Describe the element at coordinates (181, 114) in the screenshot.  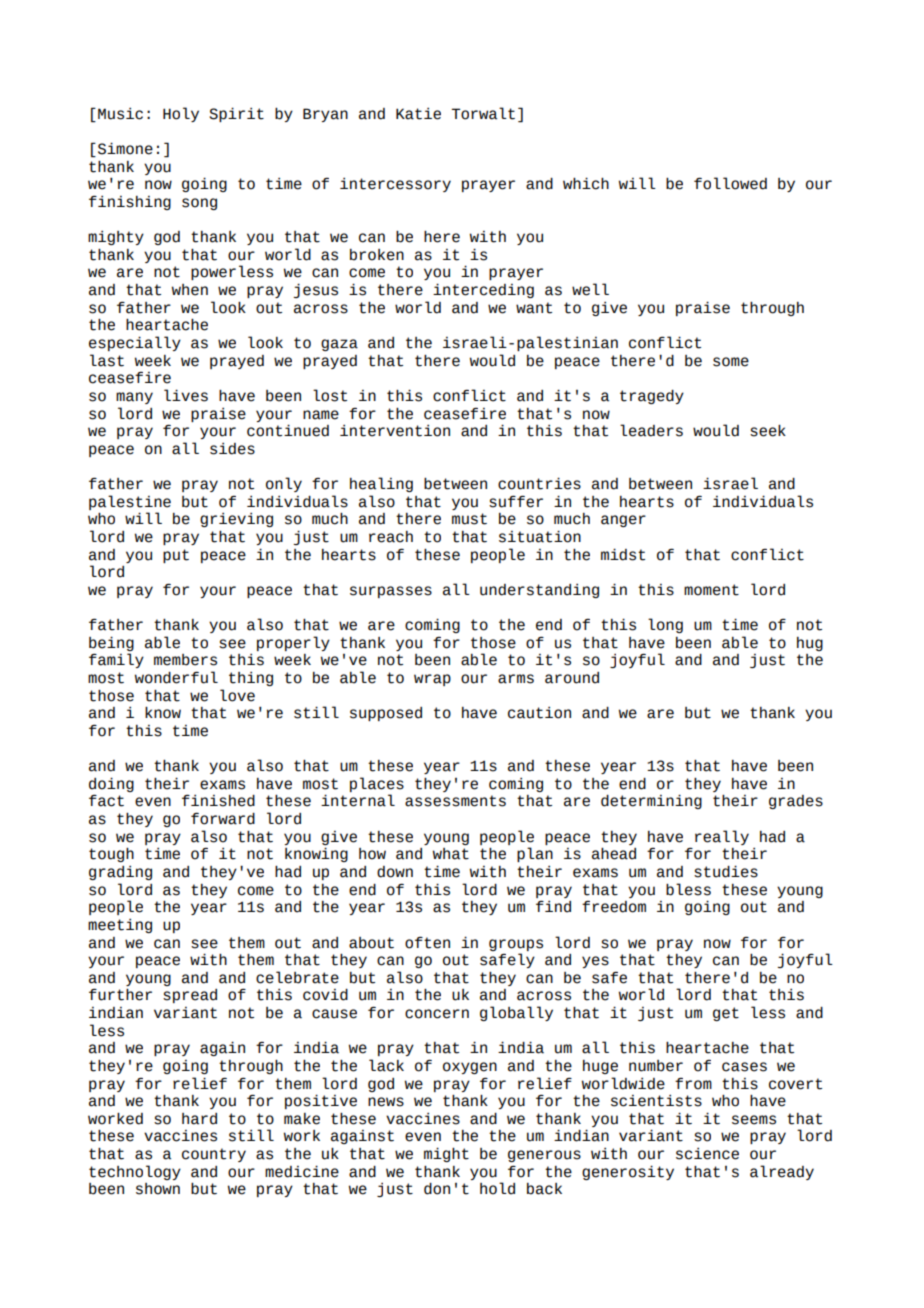
I see `Holy` at that location.
